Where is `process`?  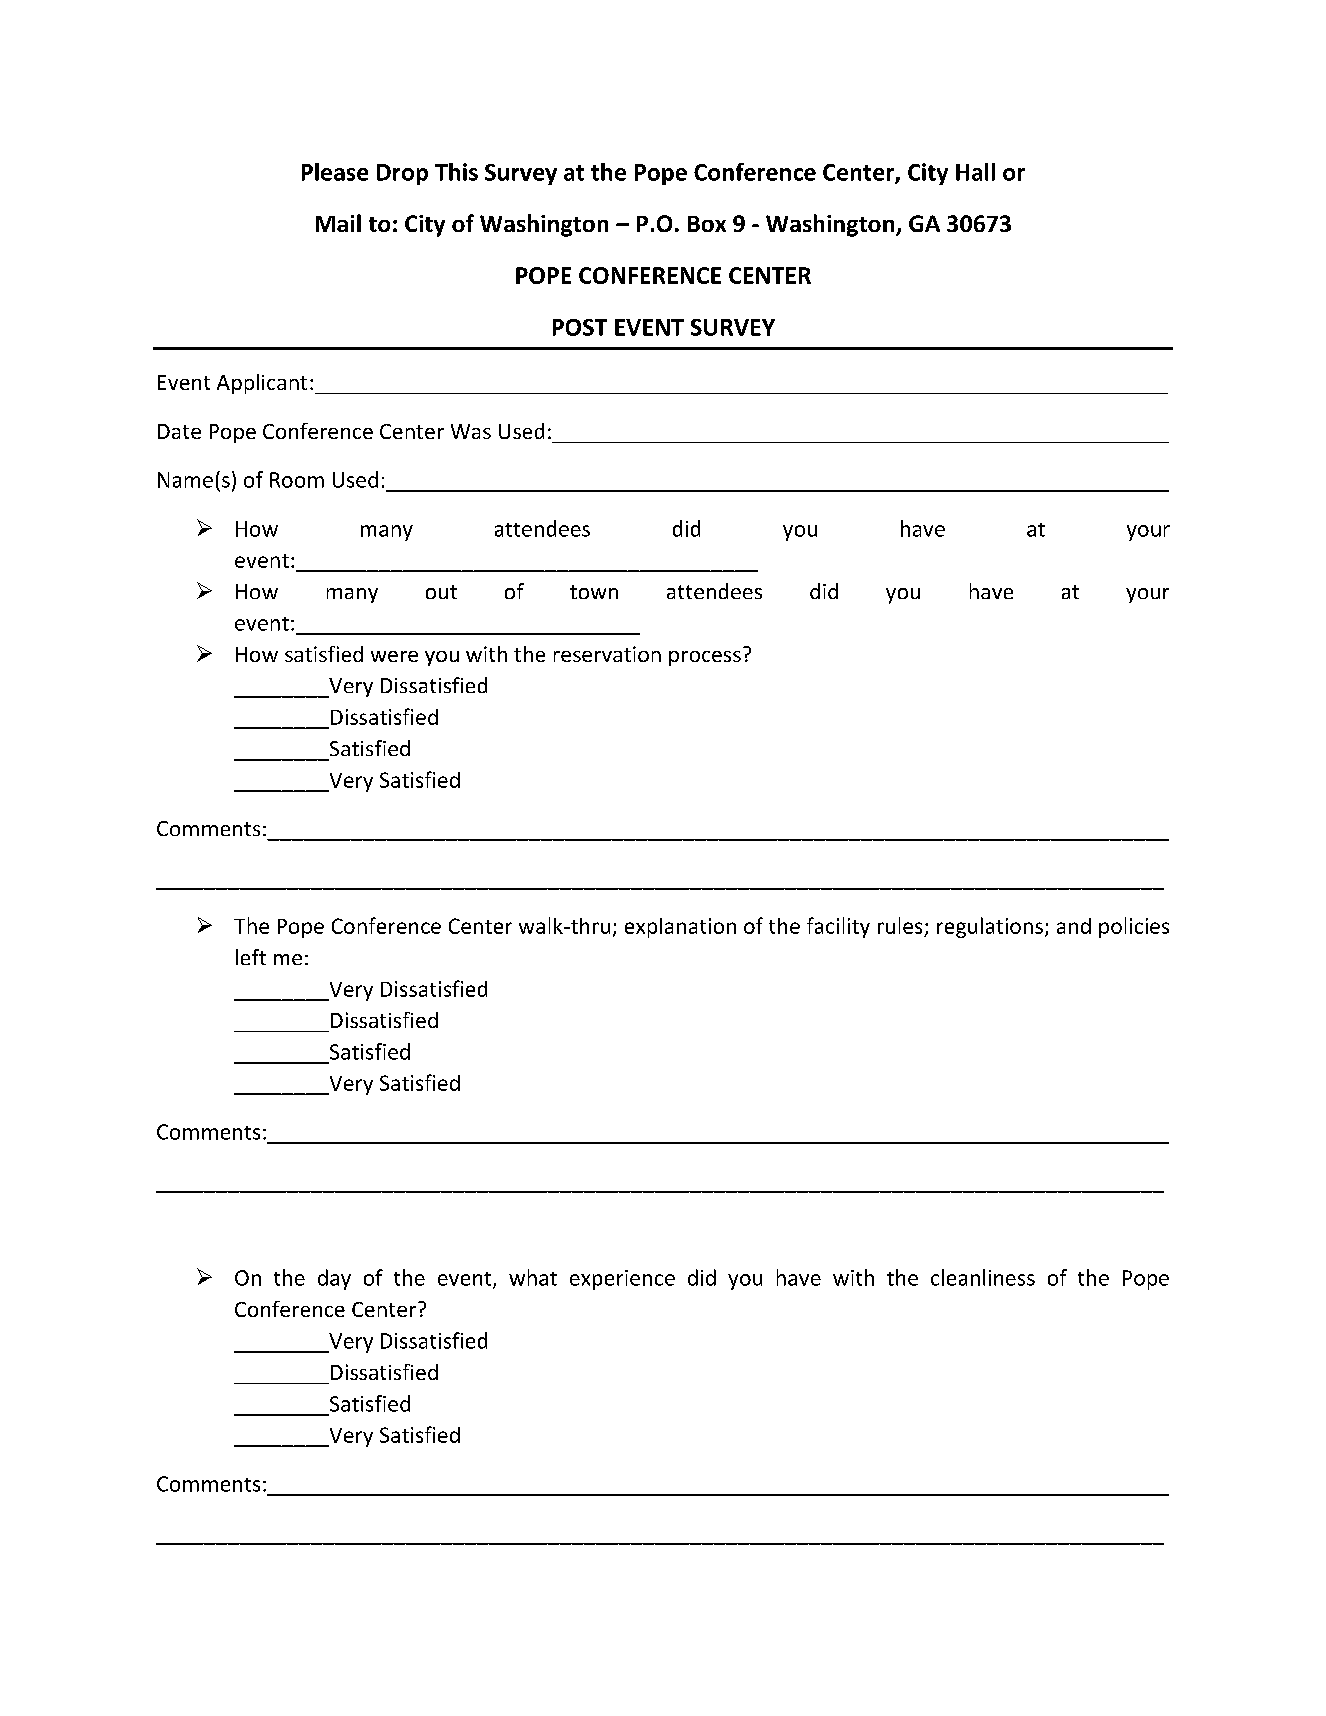 process is located at coordinates (705, 658).
